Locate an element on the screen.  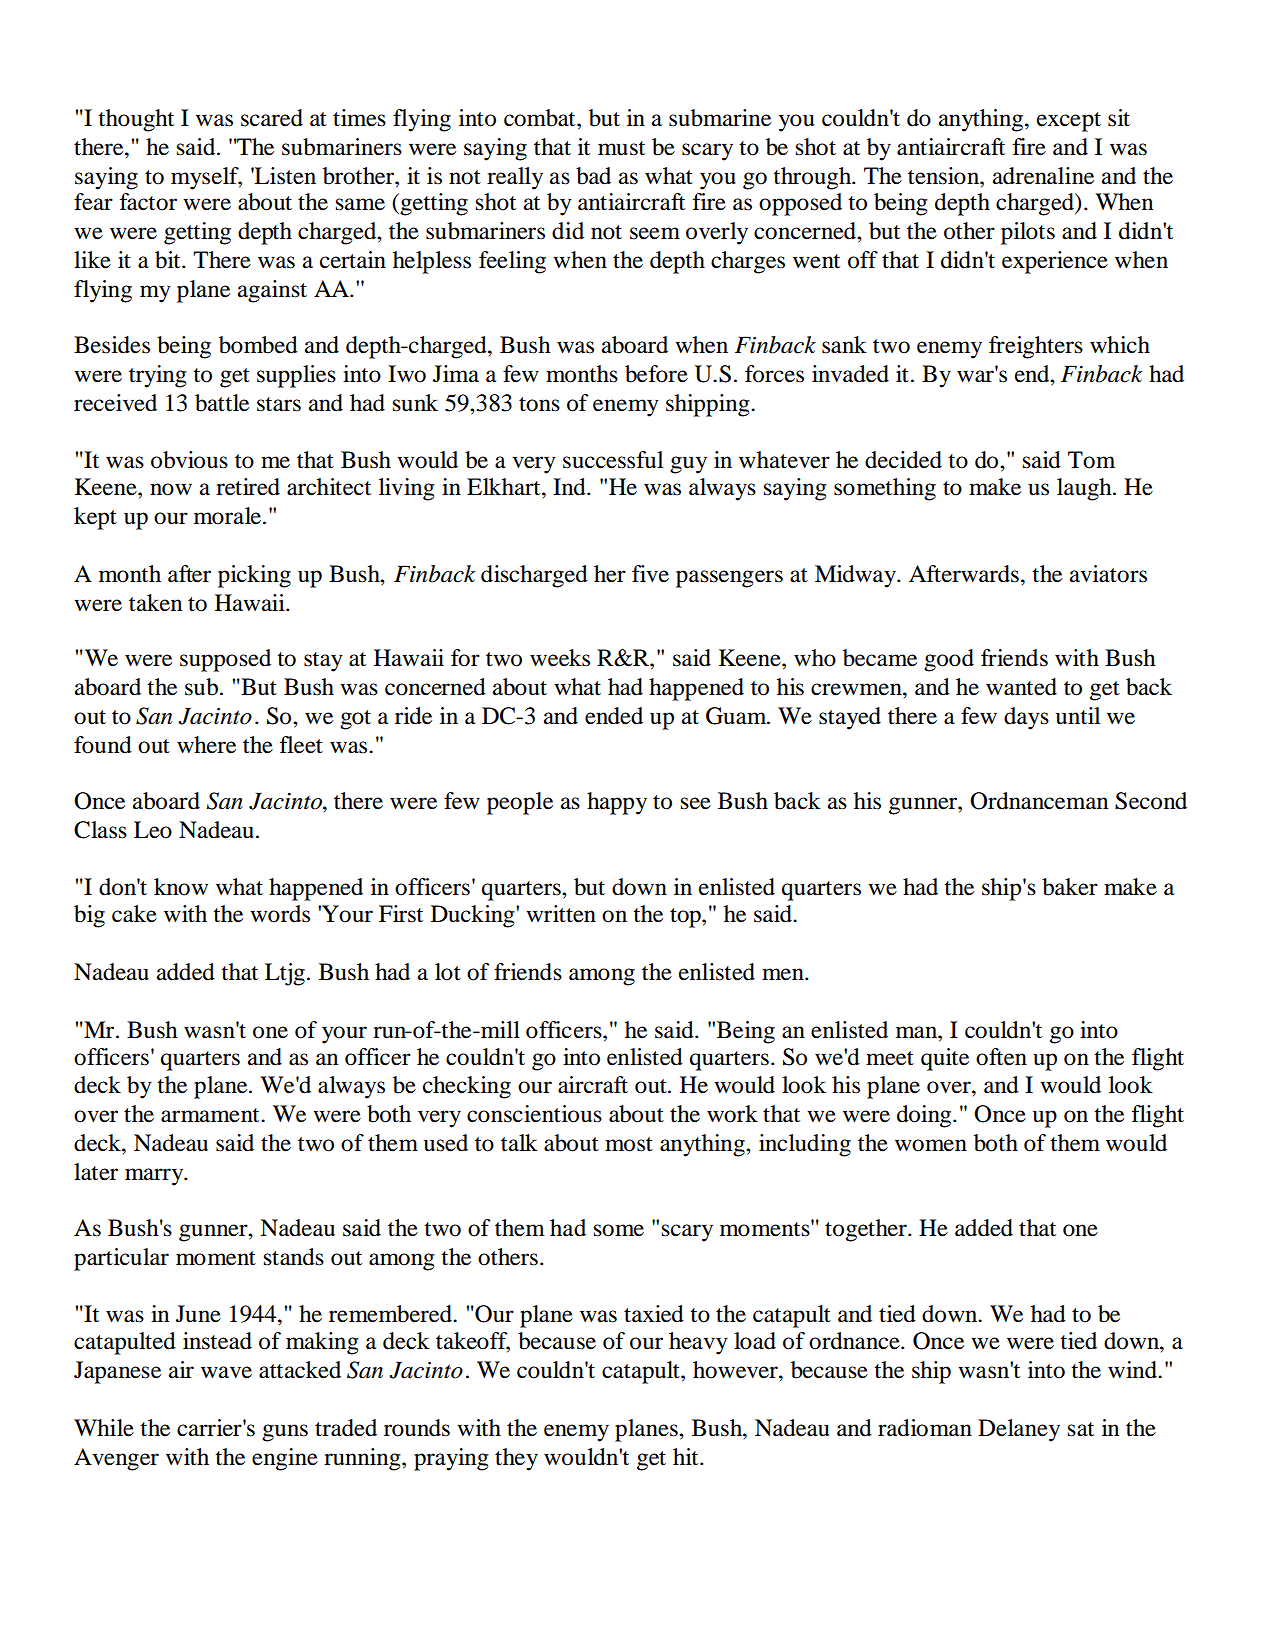
guns is located at coordinates (285, 1433).
